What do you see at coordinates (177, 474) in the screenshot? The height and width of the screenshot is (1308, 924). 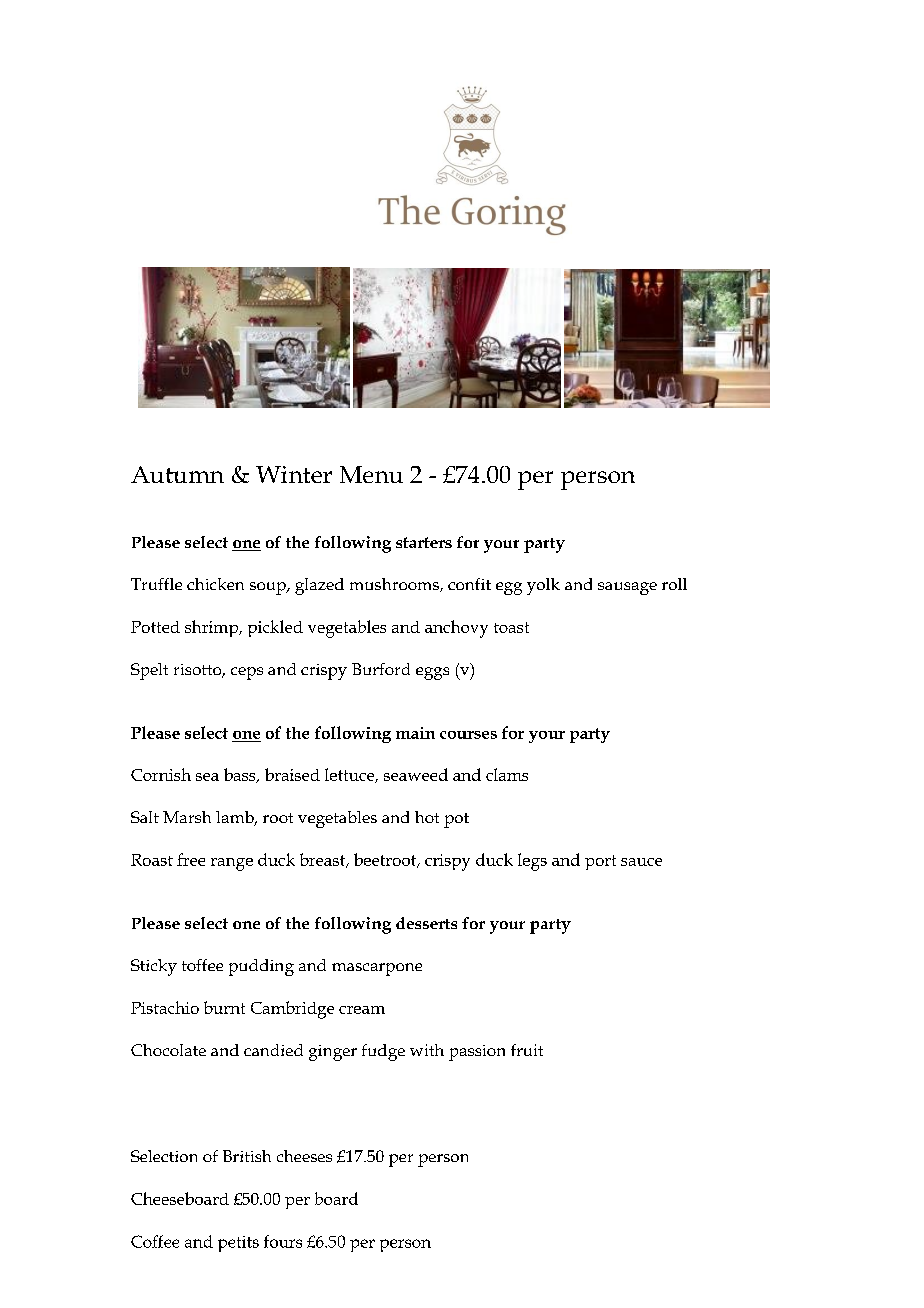 I see `Autumn` at bounding box center [177, 474].
